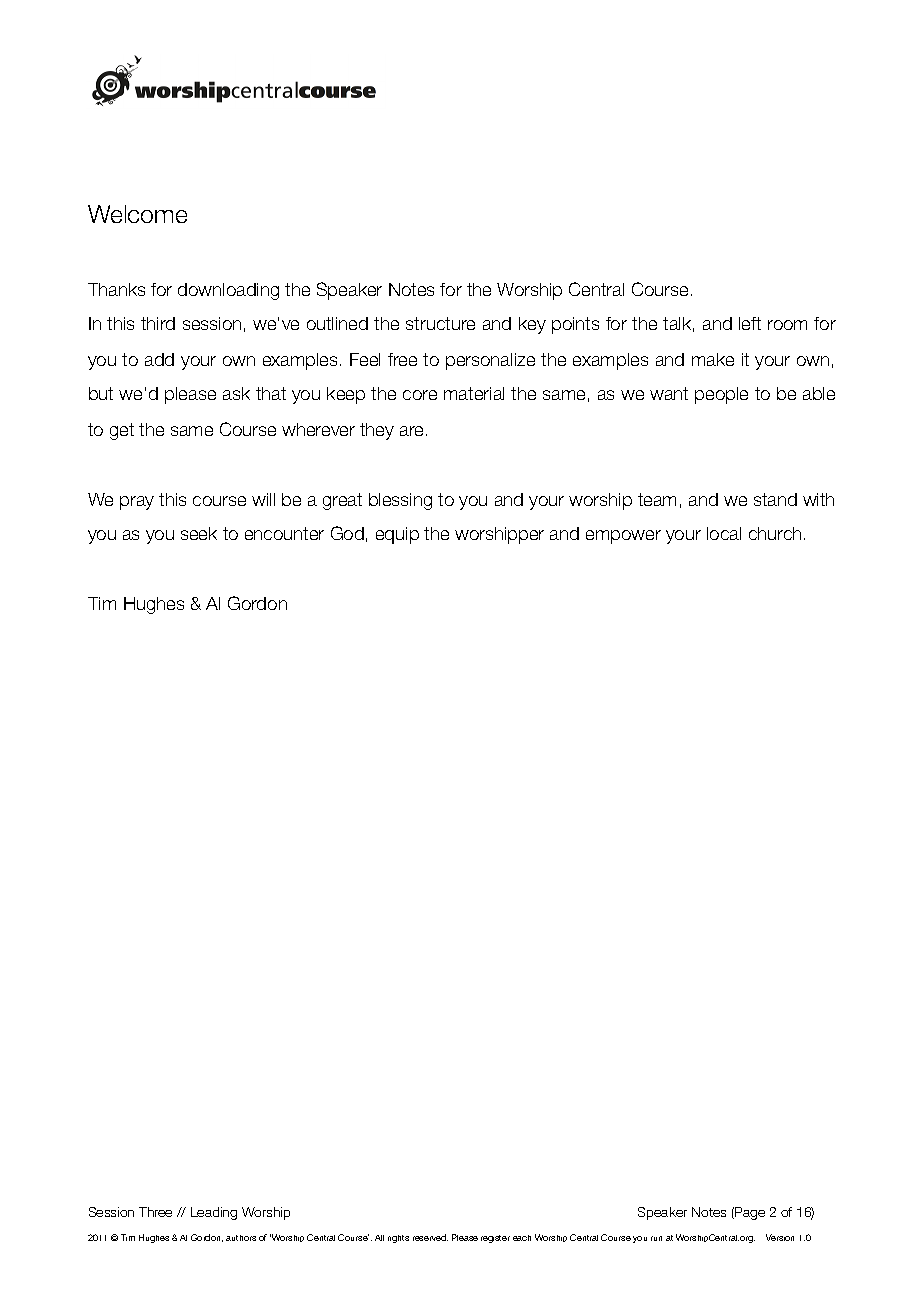  What do you see at coordinates (397, 535) in the screenshot?
I see `equip` at bounding box center [397, 535].
